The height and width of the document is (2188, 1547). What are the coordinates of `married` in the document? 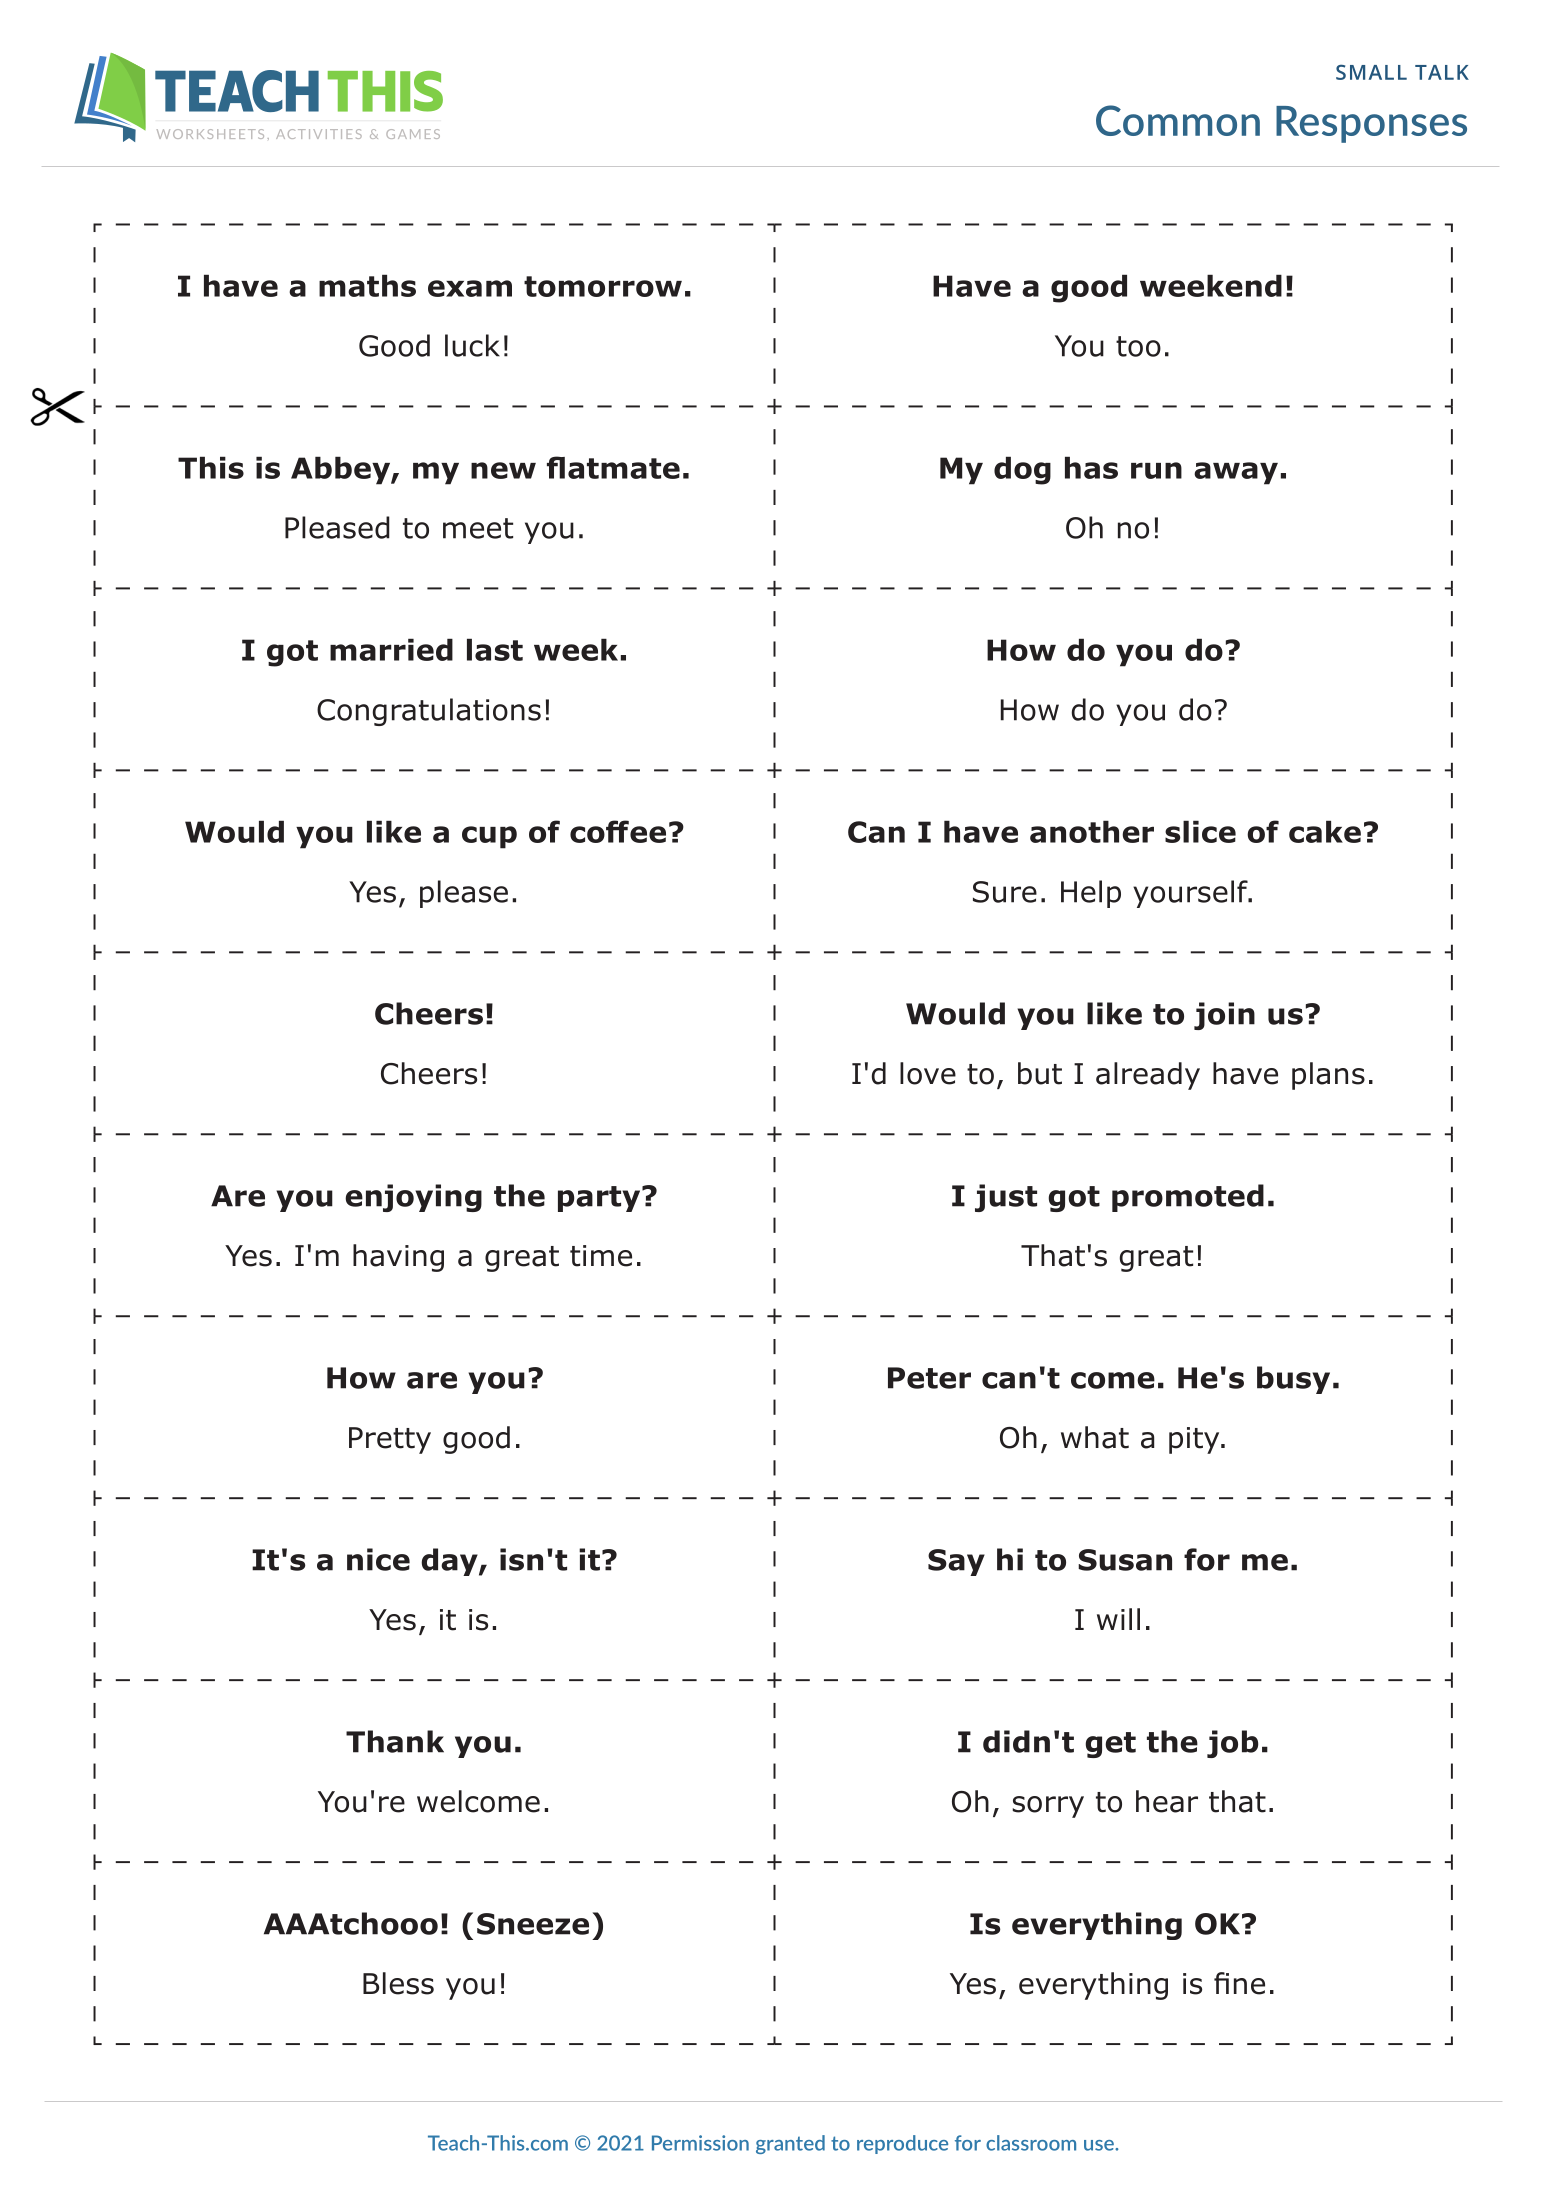 It's located at (391, 649).
